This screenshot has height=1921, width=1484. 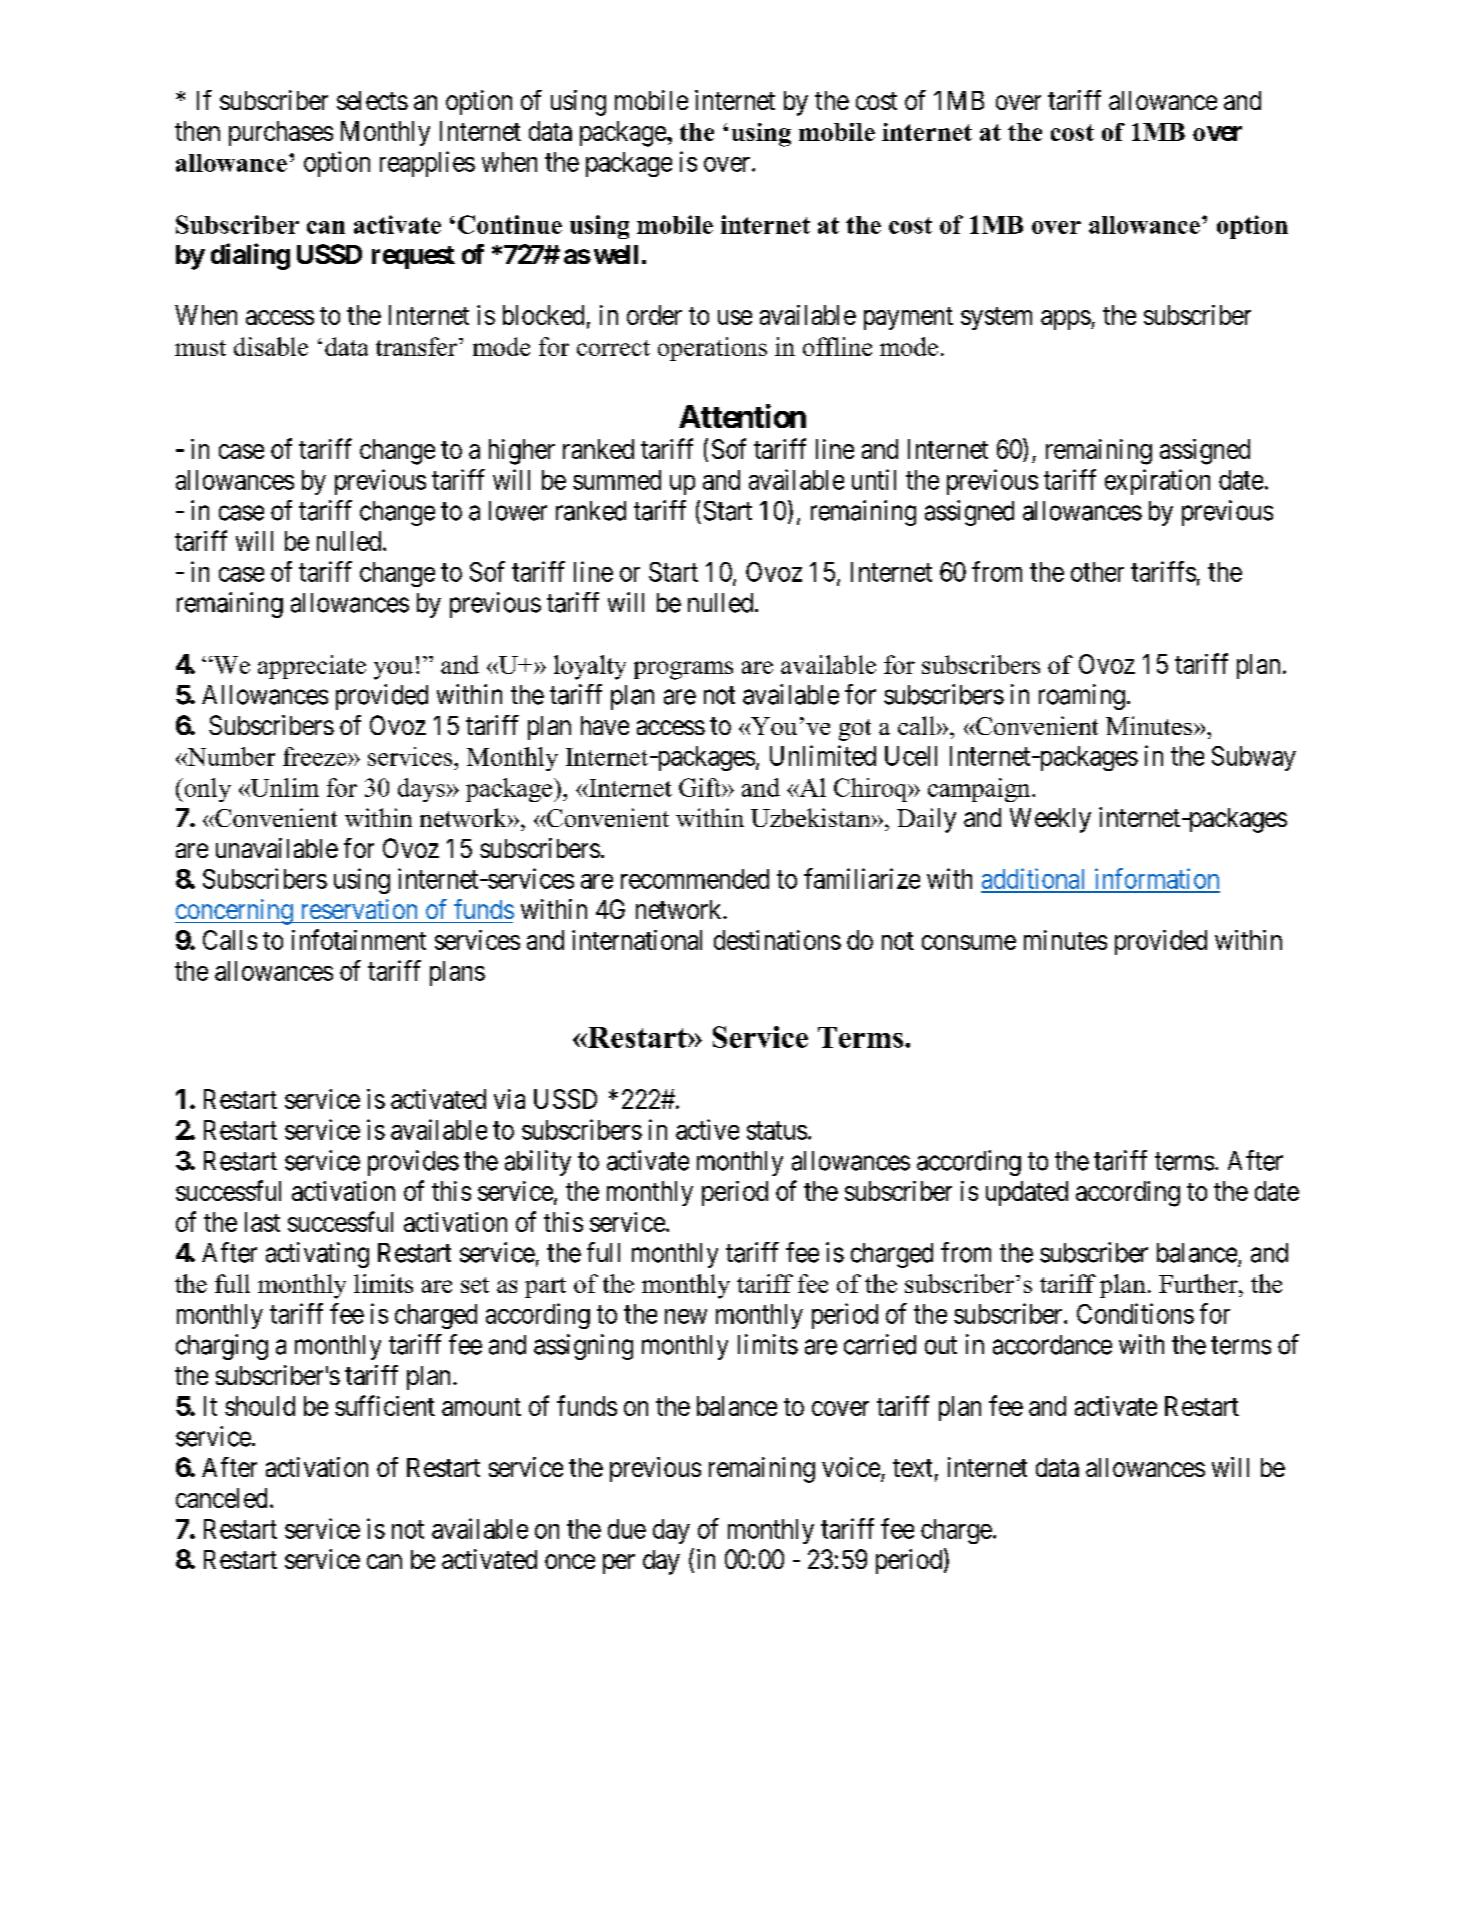 What do you see at coordinates (1097, 572) in the screenshot?
I see `other` at bounding box center [1097, 572].
